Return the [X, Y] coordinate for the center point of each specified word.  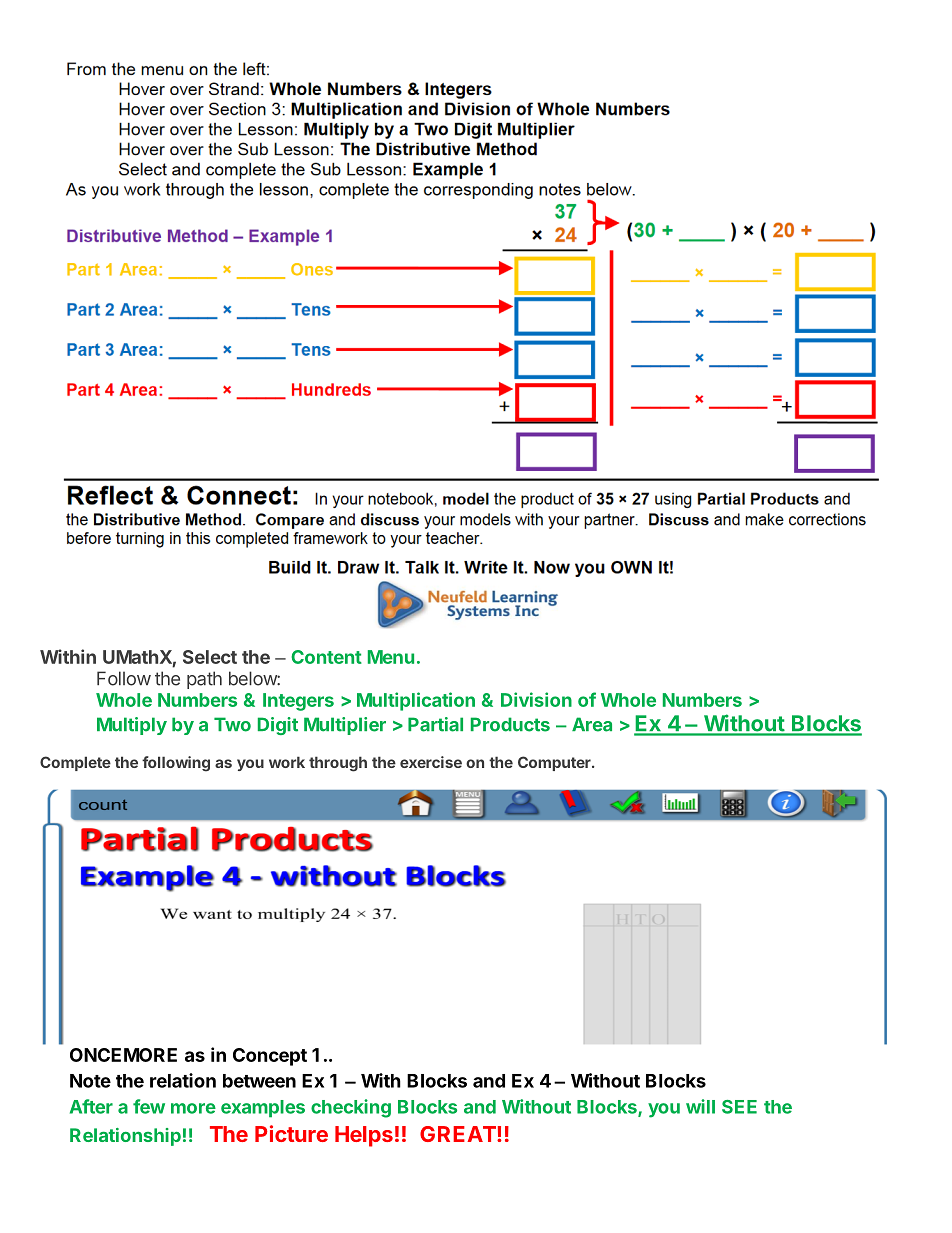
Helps [364, 1136]
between [259, 1081]
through [338, 764]
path [204, 680]
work [287, 762]
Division [536, 699]
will [700, 1106]
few [149, 1106]
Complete [75, 763]
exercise [431, 762]
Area [592, 724]
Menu [391, 657]
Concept [270, 1057]
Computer [555, 763]
